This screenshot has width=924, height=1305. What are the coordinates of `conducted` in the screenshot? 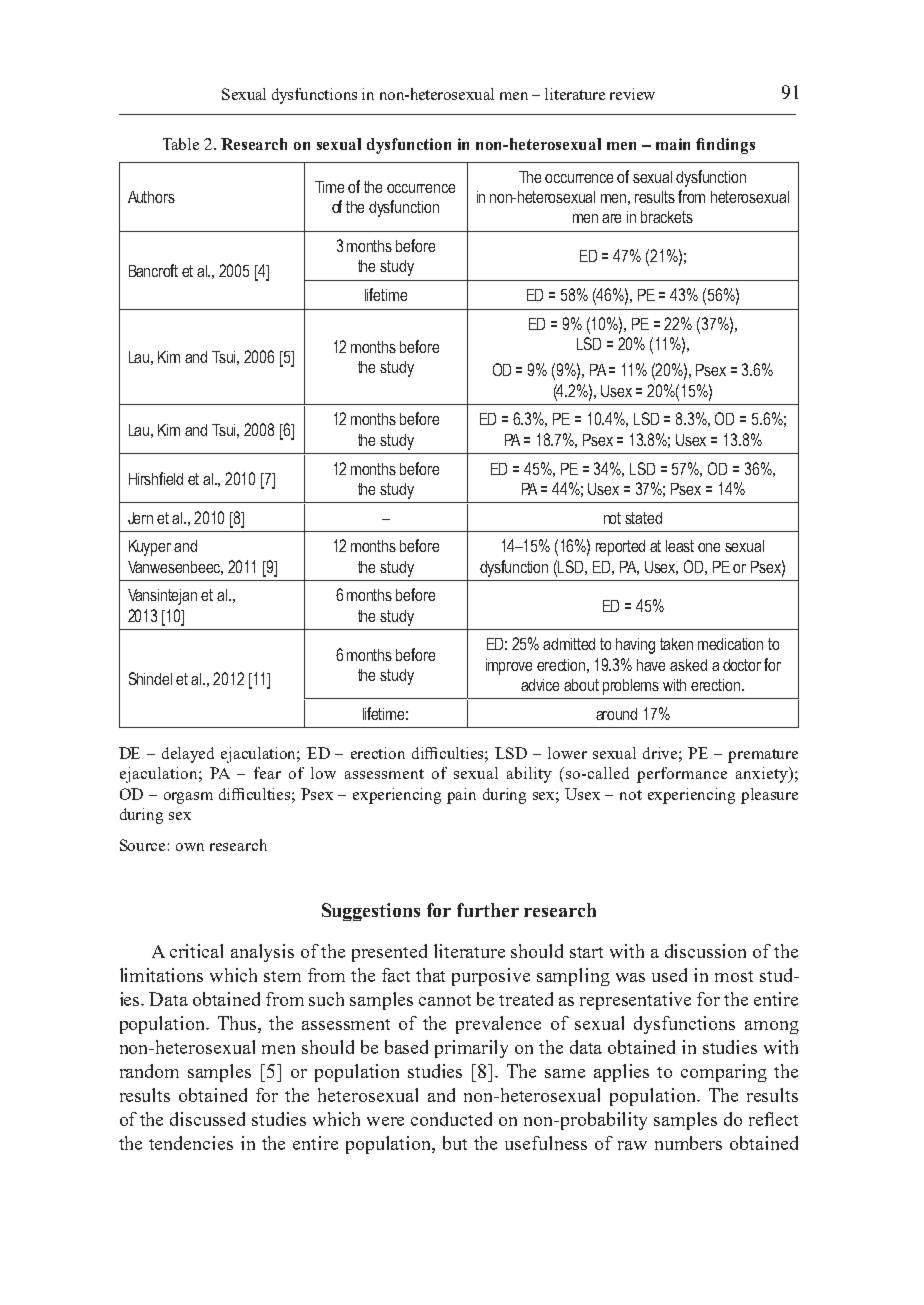 It's located at (451, 1119).
